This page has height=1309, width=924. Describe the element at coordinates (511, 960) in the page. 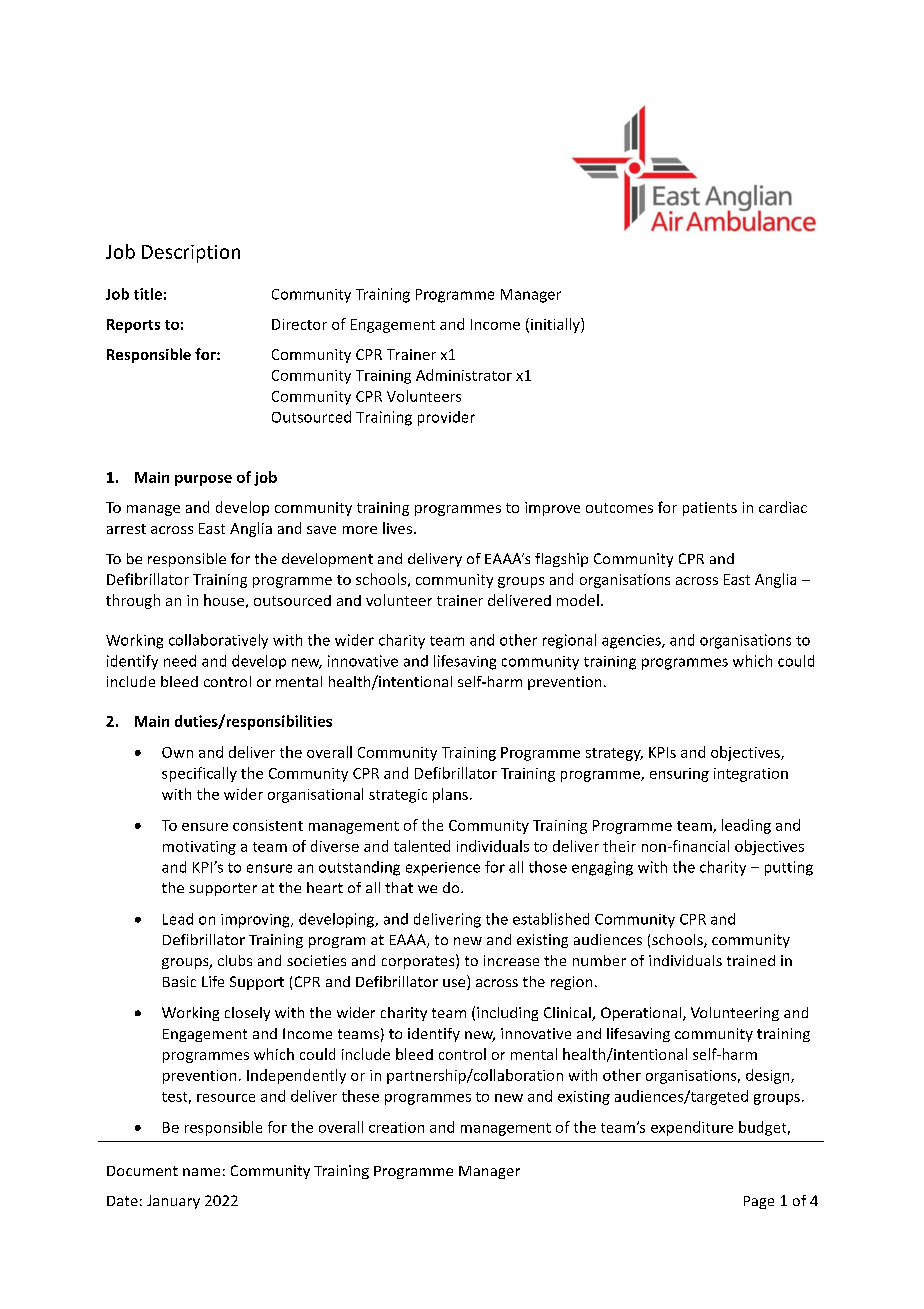

I see `increase` at that location.
